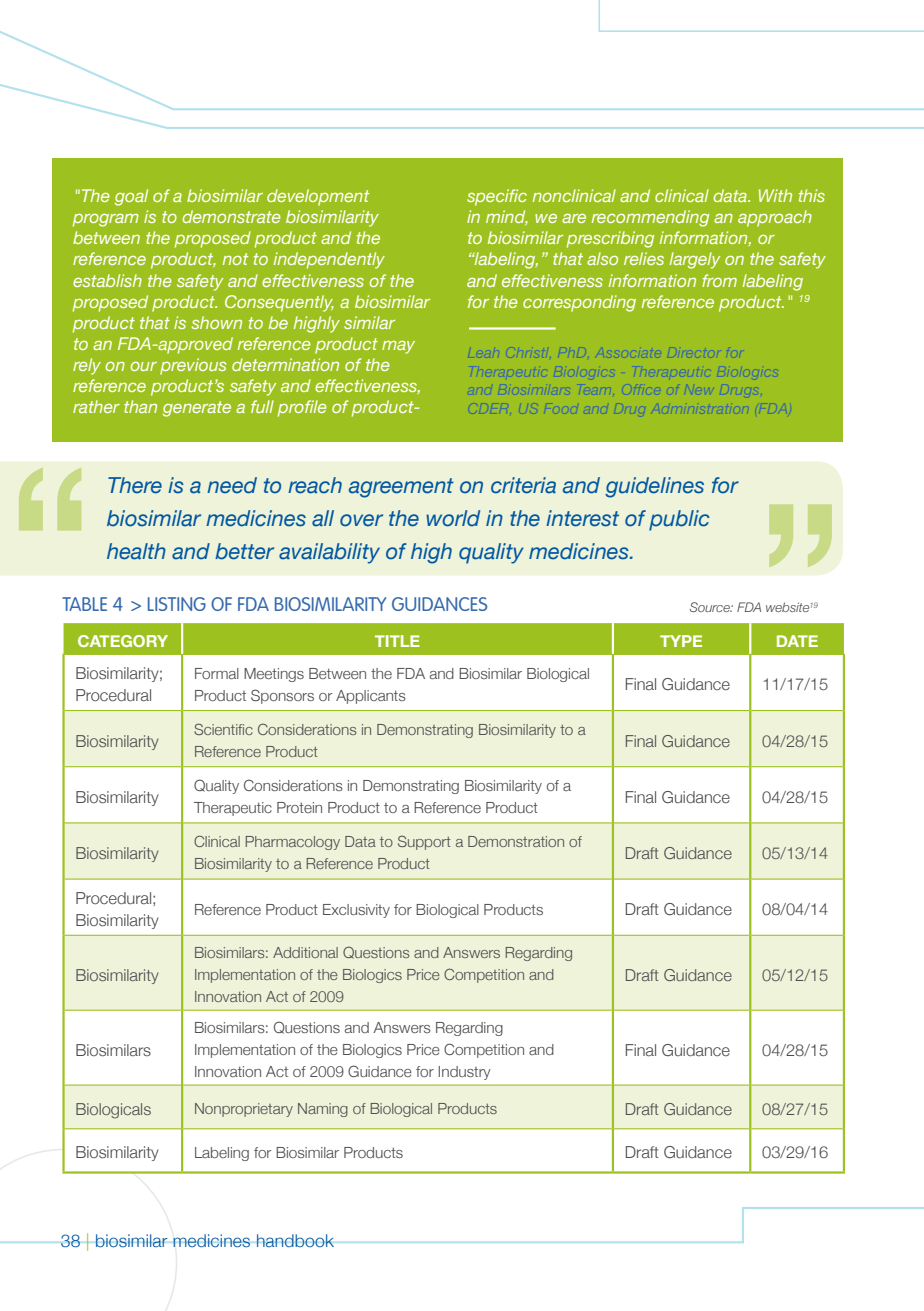 Image resolution: width=924 pixels, height=1311 pixels. Describe the element at coordinates (516, 841) in the document. I see `Demonstration` at that location.
